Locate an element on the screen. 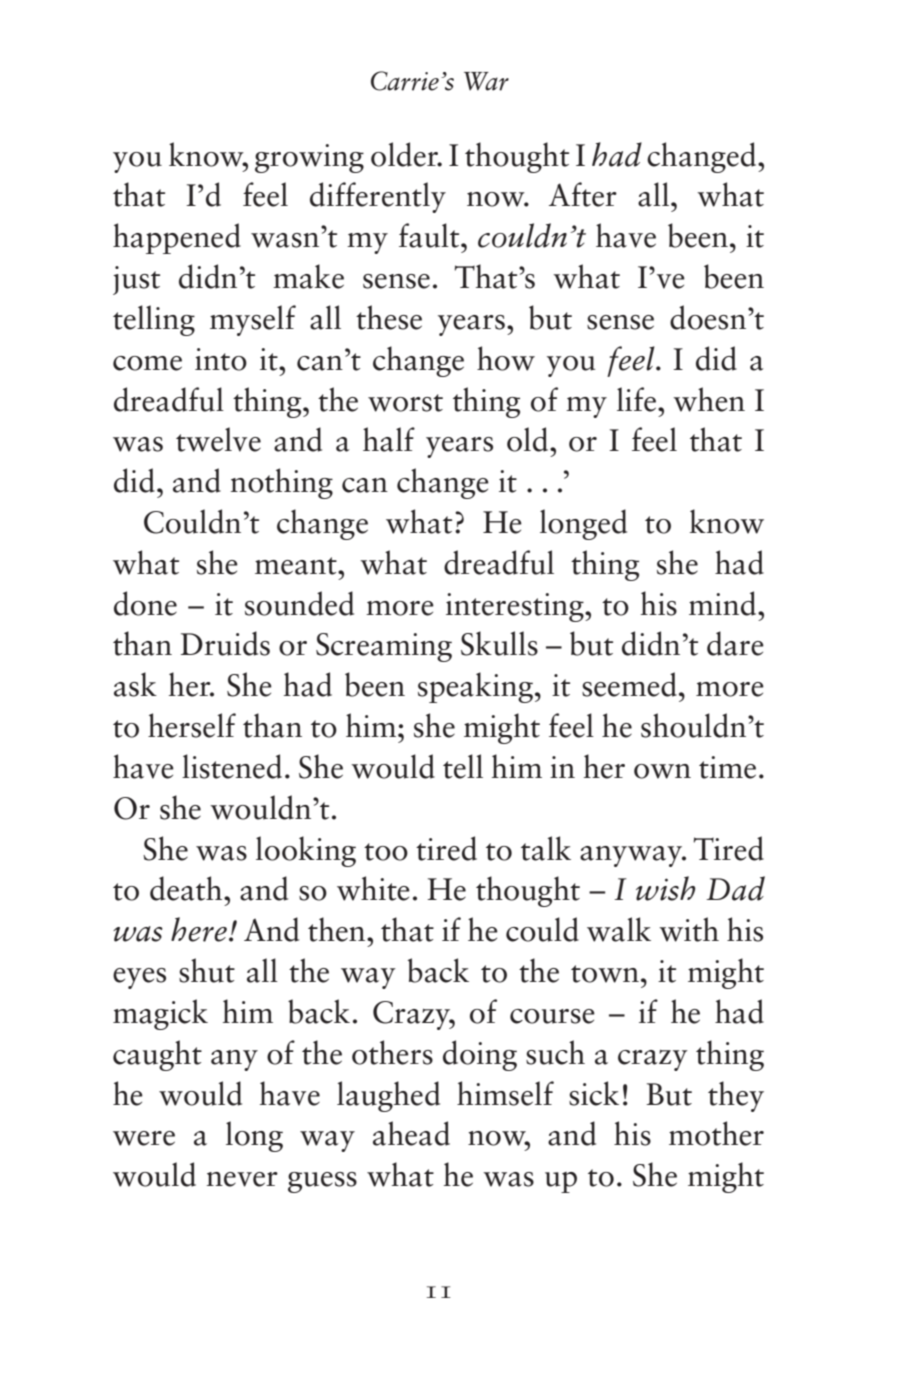 This screenshot has width=904, height=1387. After is located at coordinates (583, 194).
